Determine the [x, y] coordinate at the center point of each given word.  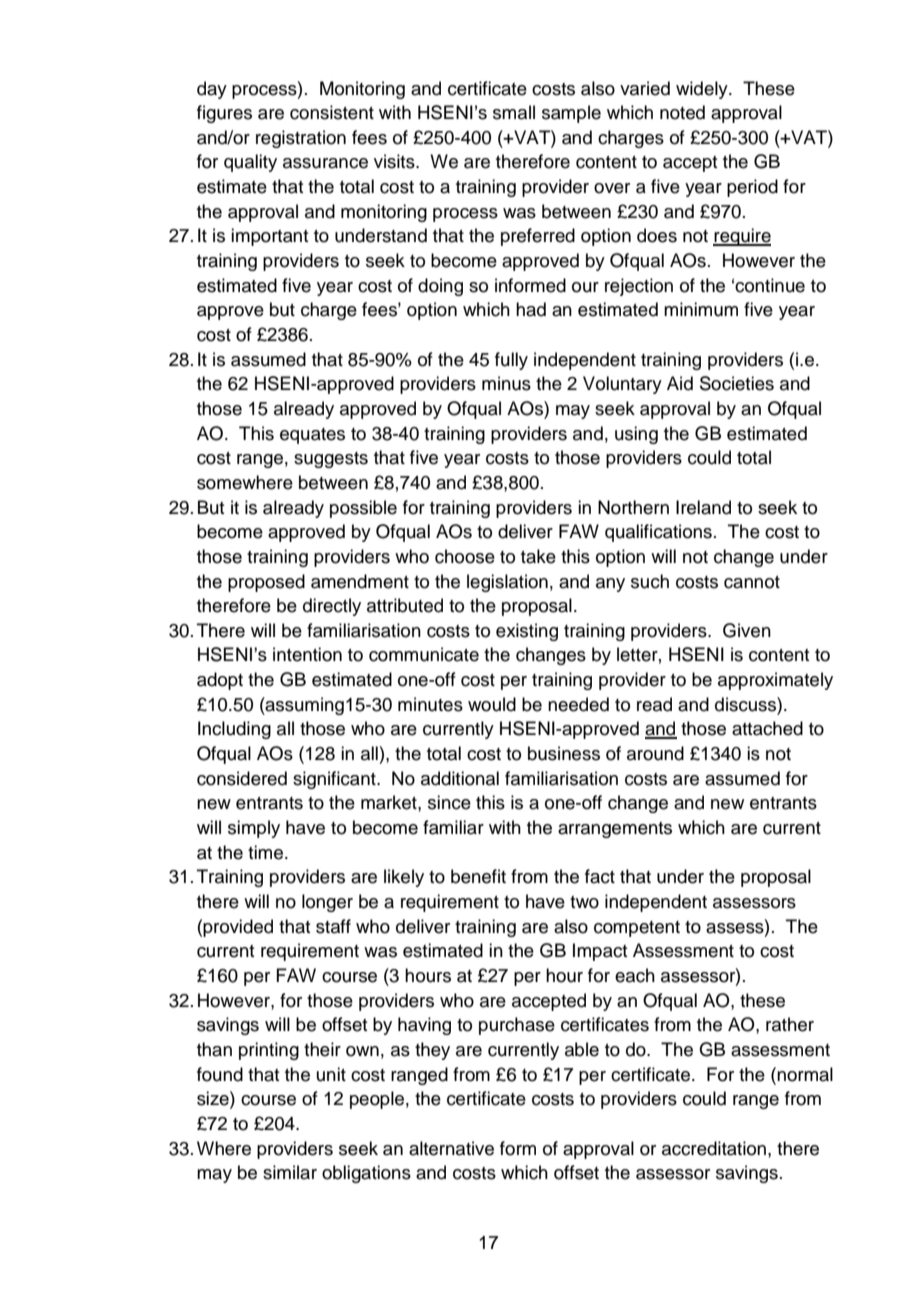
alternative [451, 1148]
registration [301, 139]
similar [290, 1172]
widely [703, 90]
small [514, 112]
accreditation [714, 1148]
